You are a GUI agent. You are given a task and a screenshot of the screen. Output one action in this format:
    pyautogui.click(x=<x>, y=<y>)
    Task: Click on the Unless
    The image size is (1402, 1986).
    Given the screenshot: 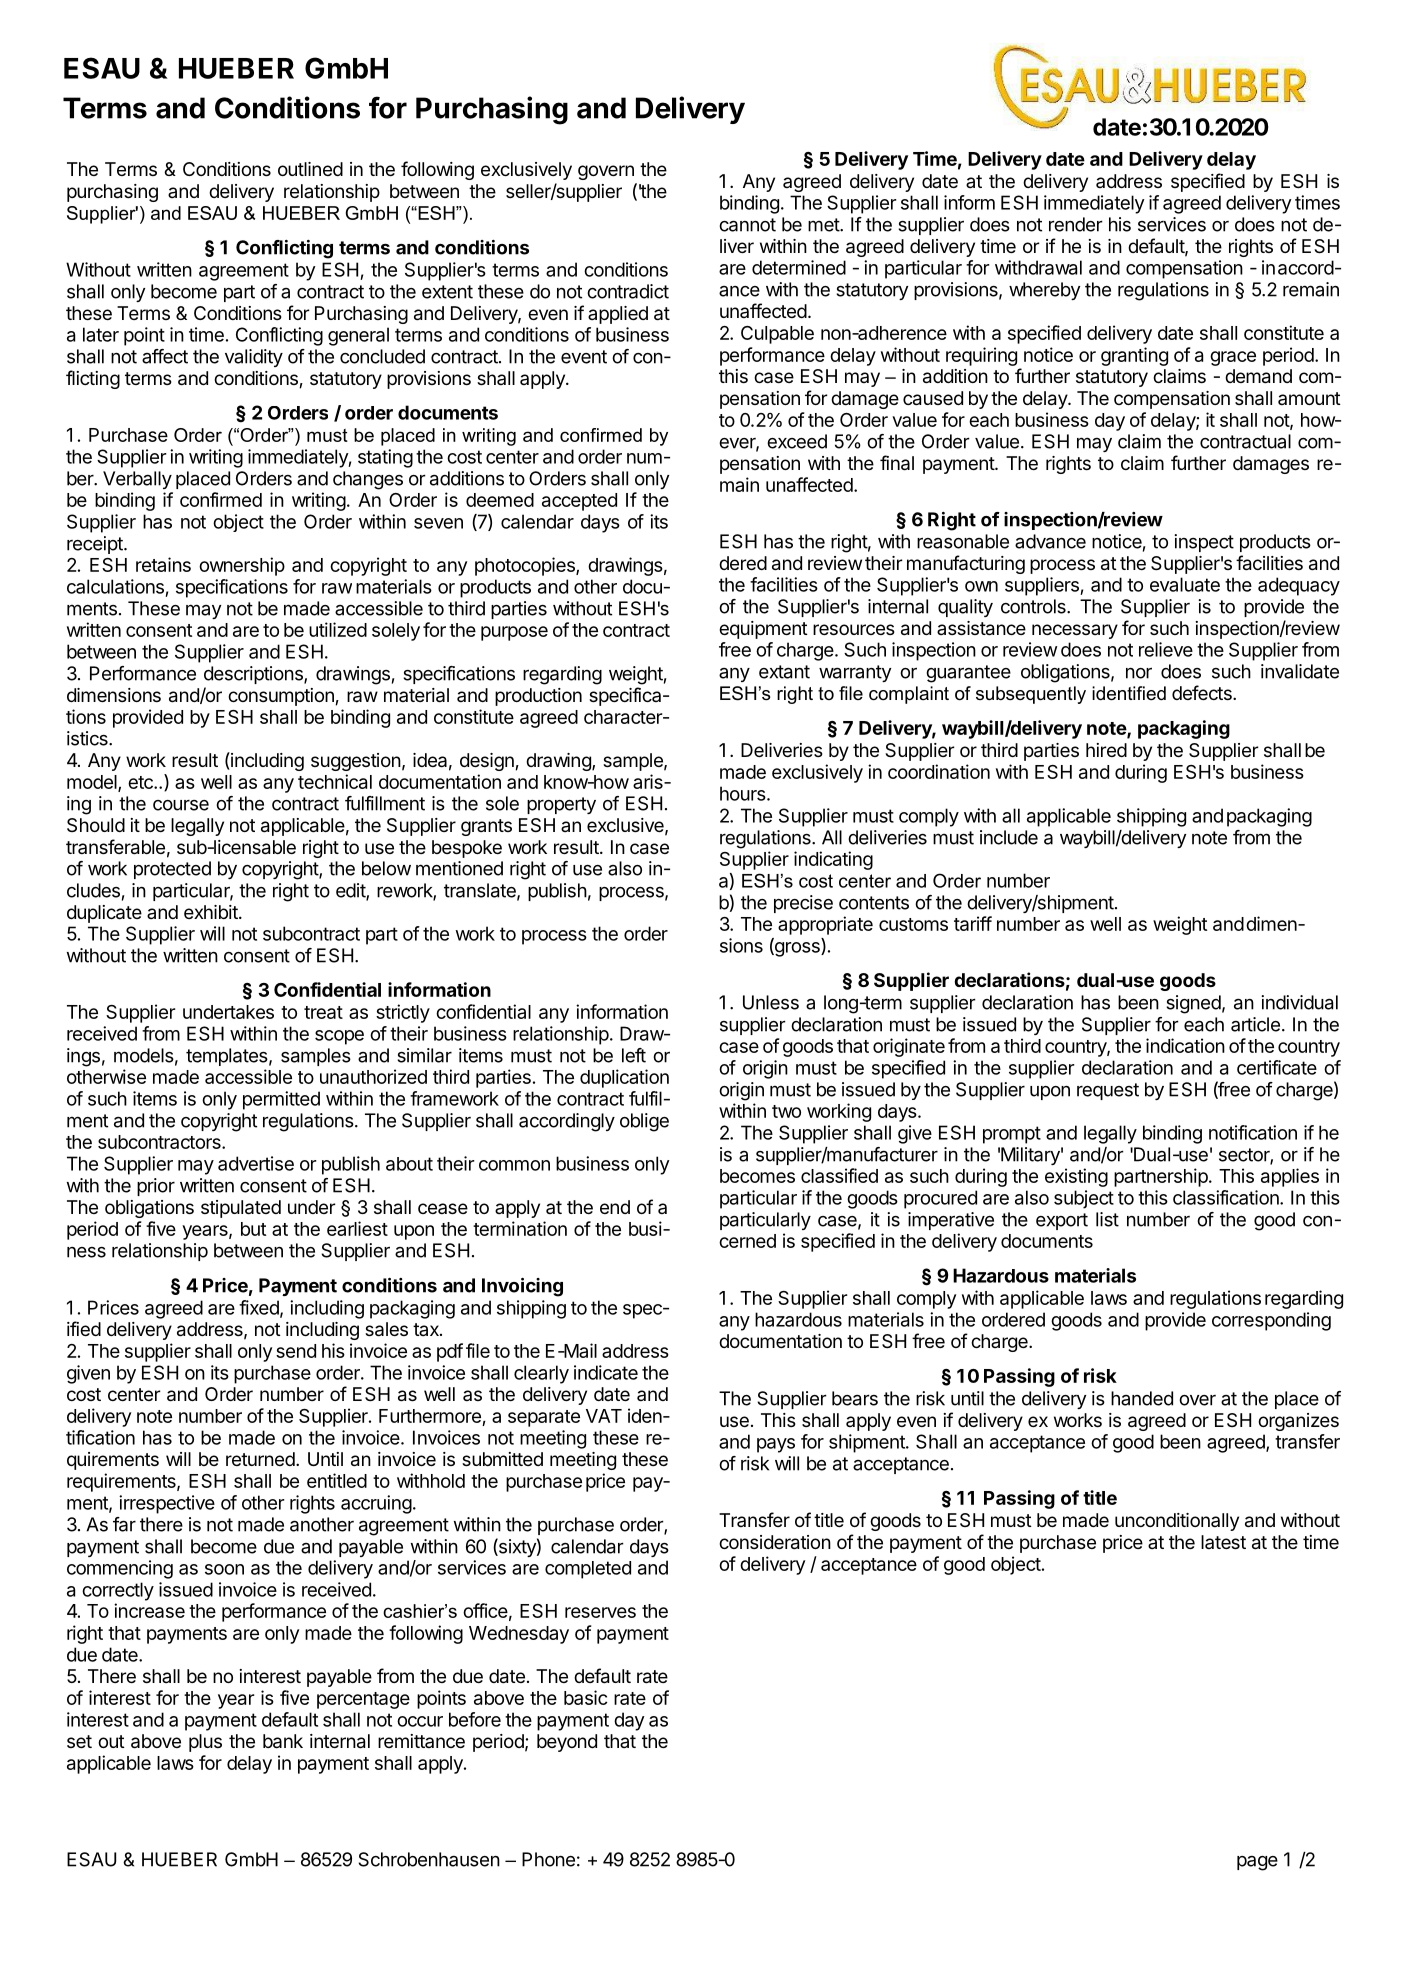 What is the action you would take?
    pyautogui.click(x=771, y=1002)
